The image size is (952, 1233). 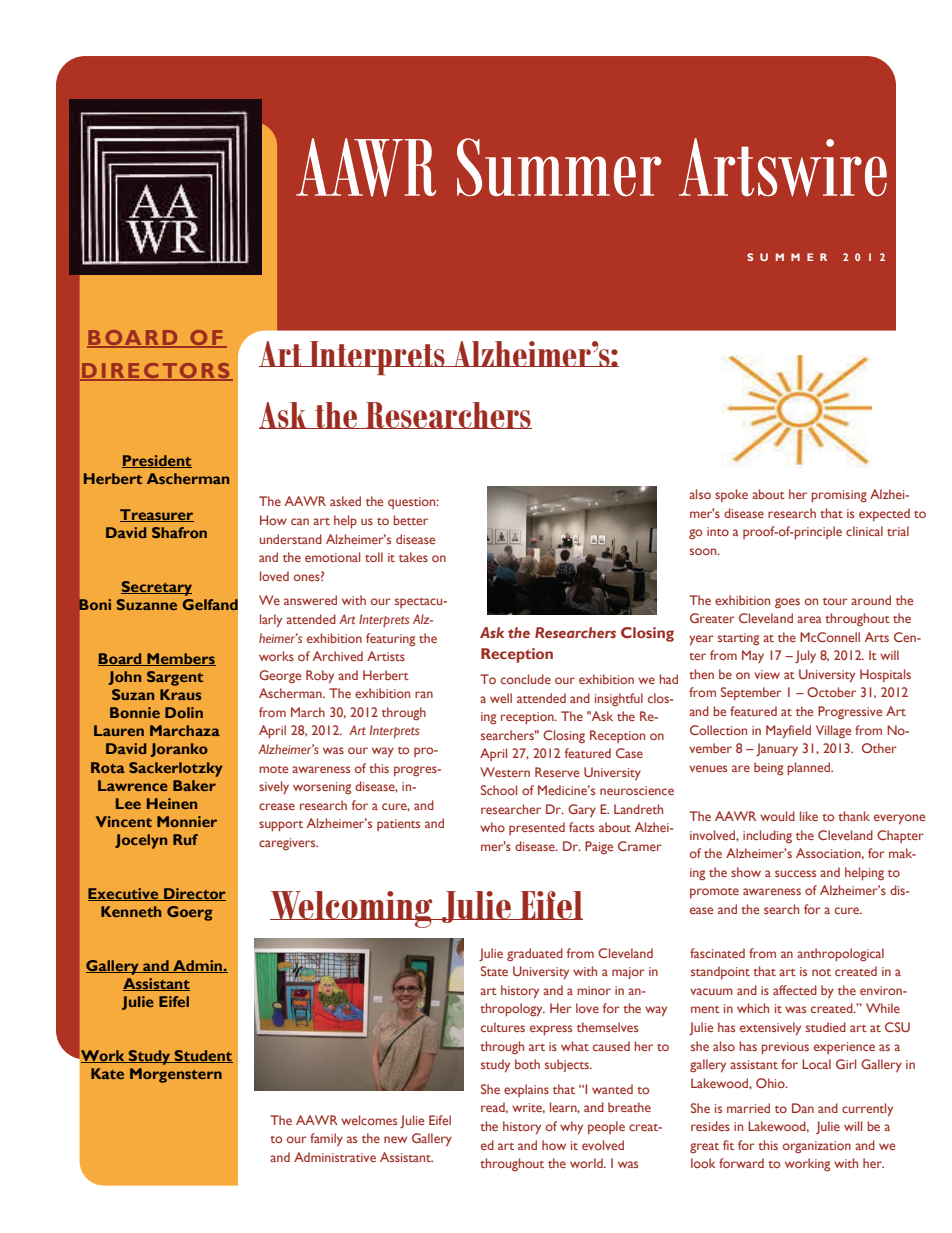 I want to click on why, so click(x=571, y=1127).
